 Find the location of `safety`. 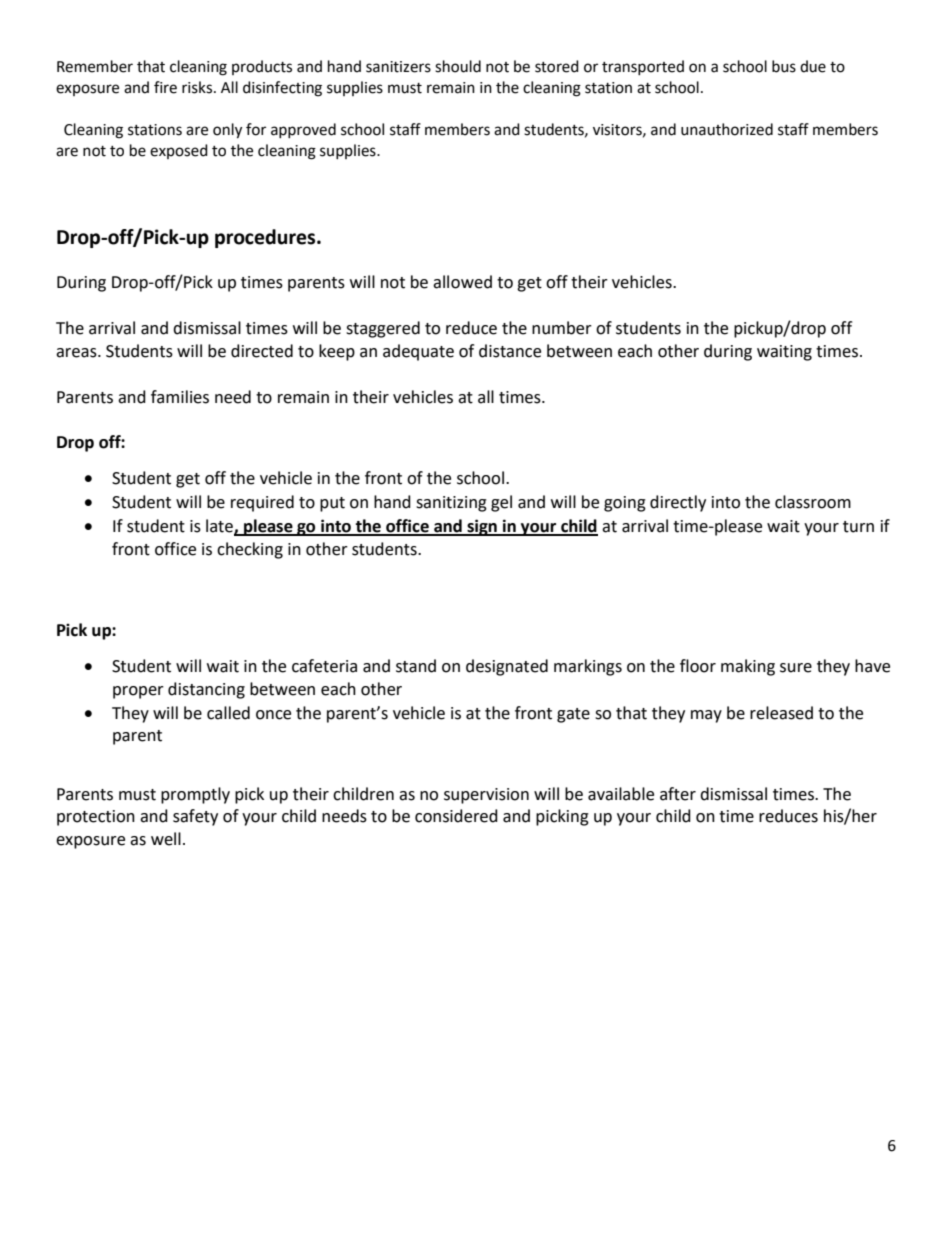

safety is located at coordinates (195, 817).
